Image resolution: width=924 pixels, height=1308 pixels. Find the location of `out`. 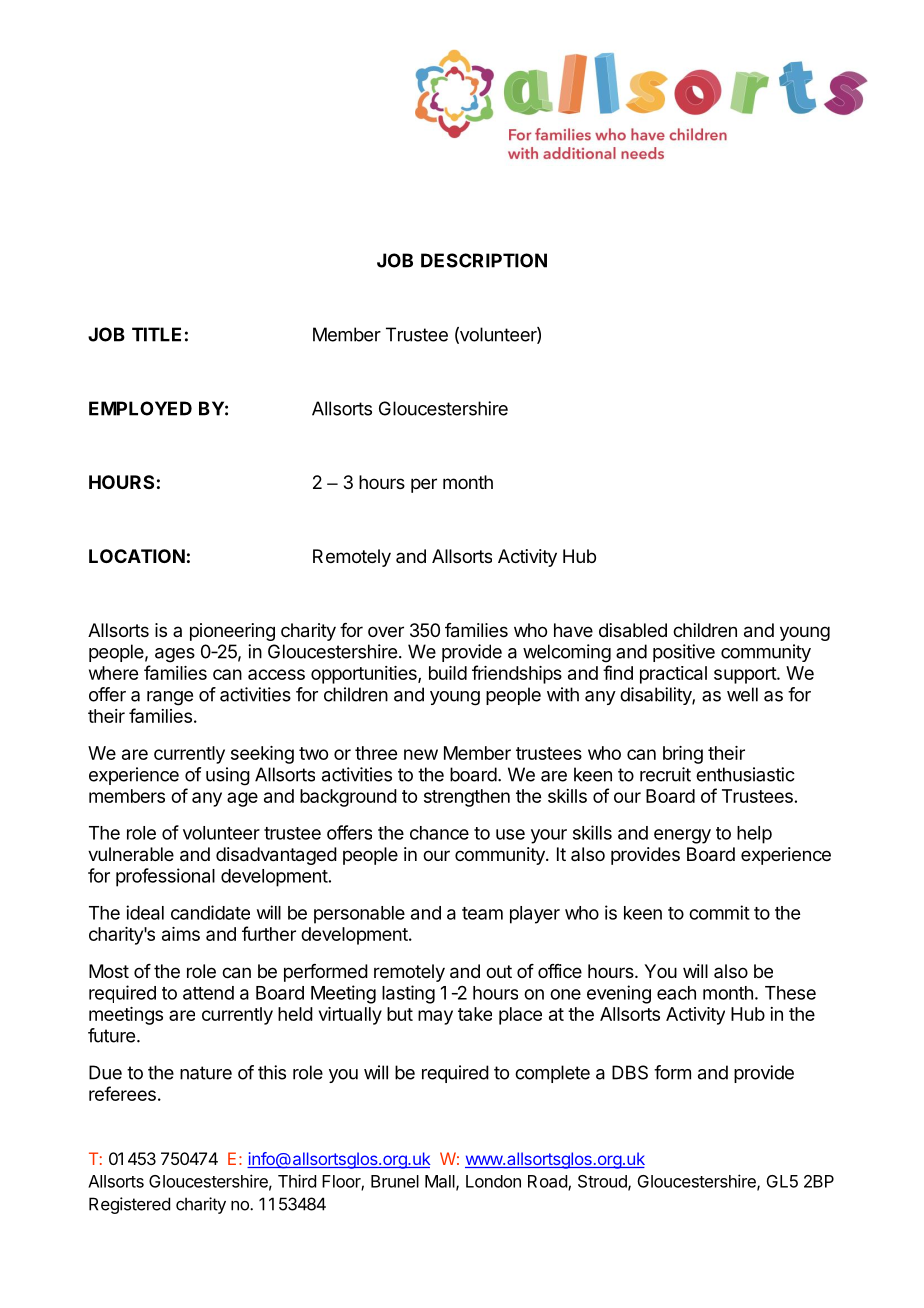

out is located at coordinates (499, 971).
